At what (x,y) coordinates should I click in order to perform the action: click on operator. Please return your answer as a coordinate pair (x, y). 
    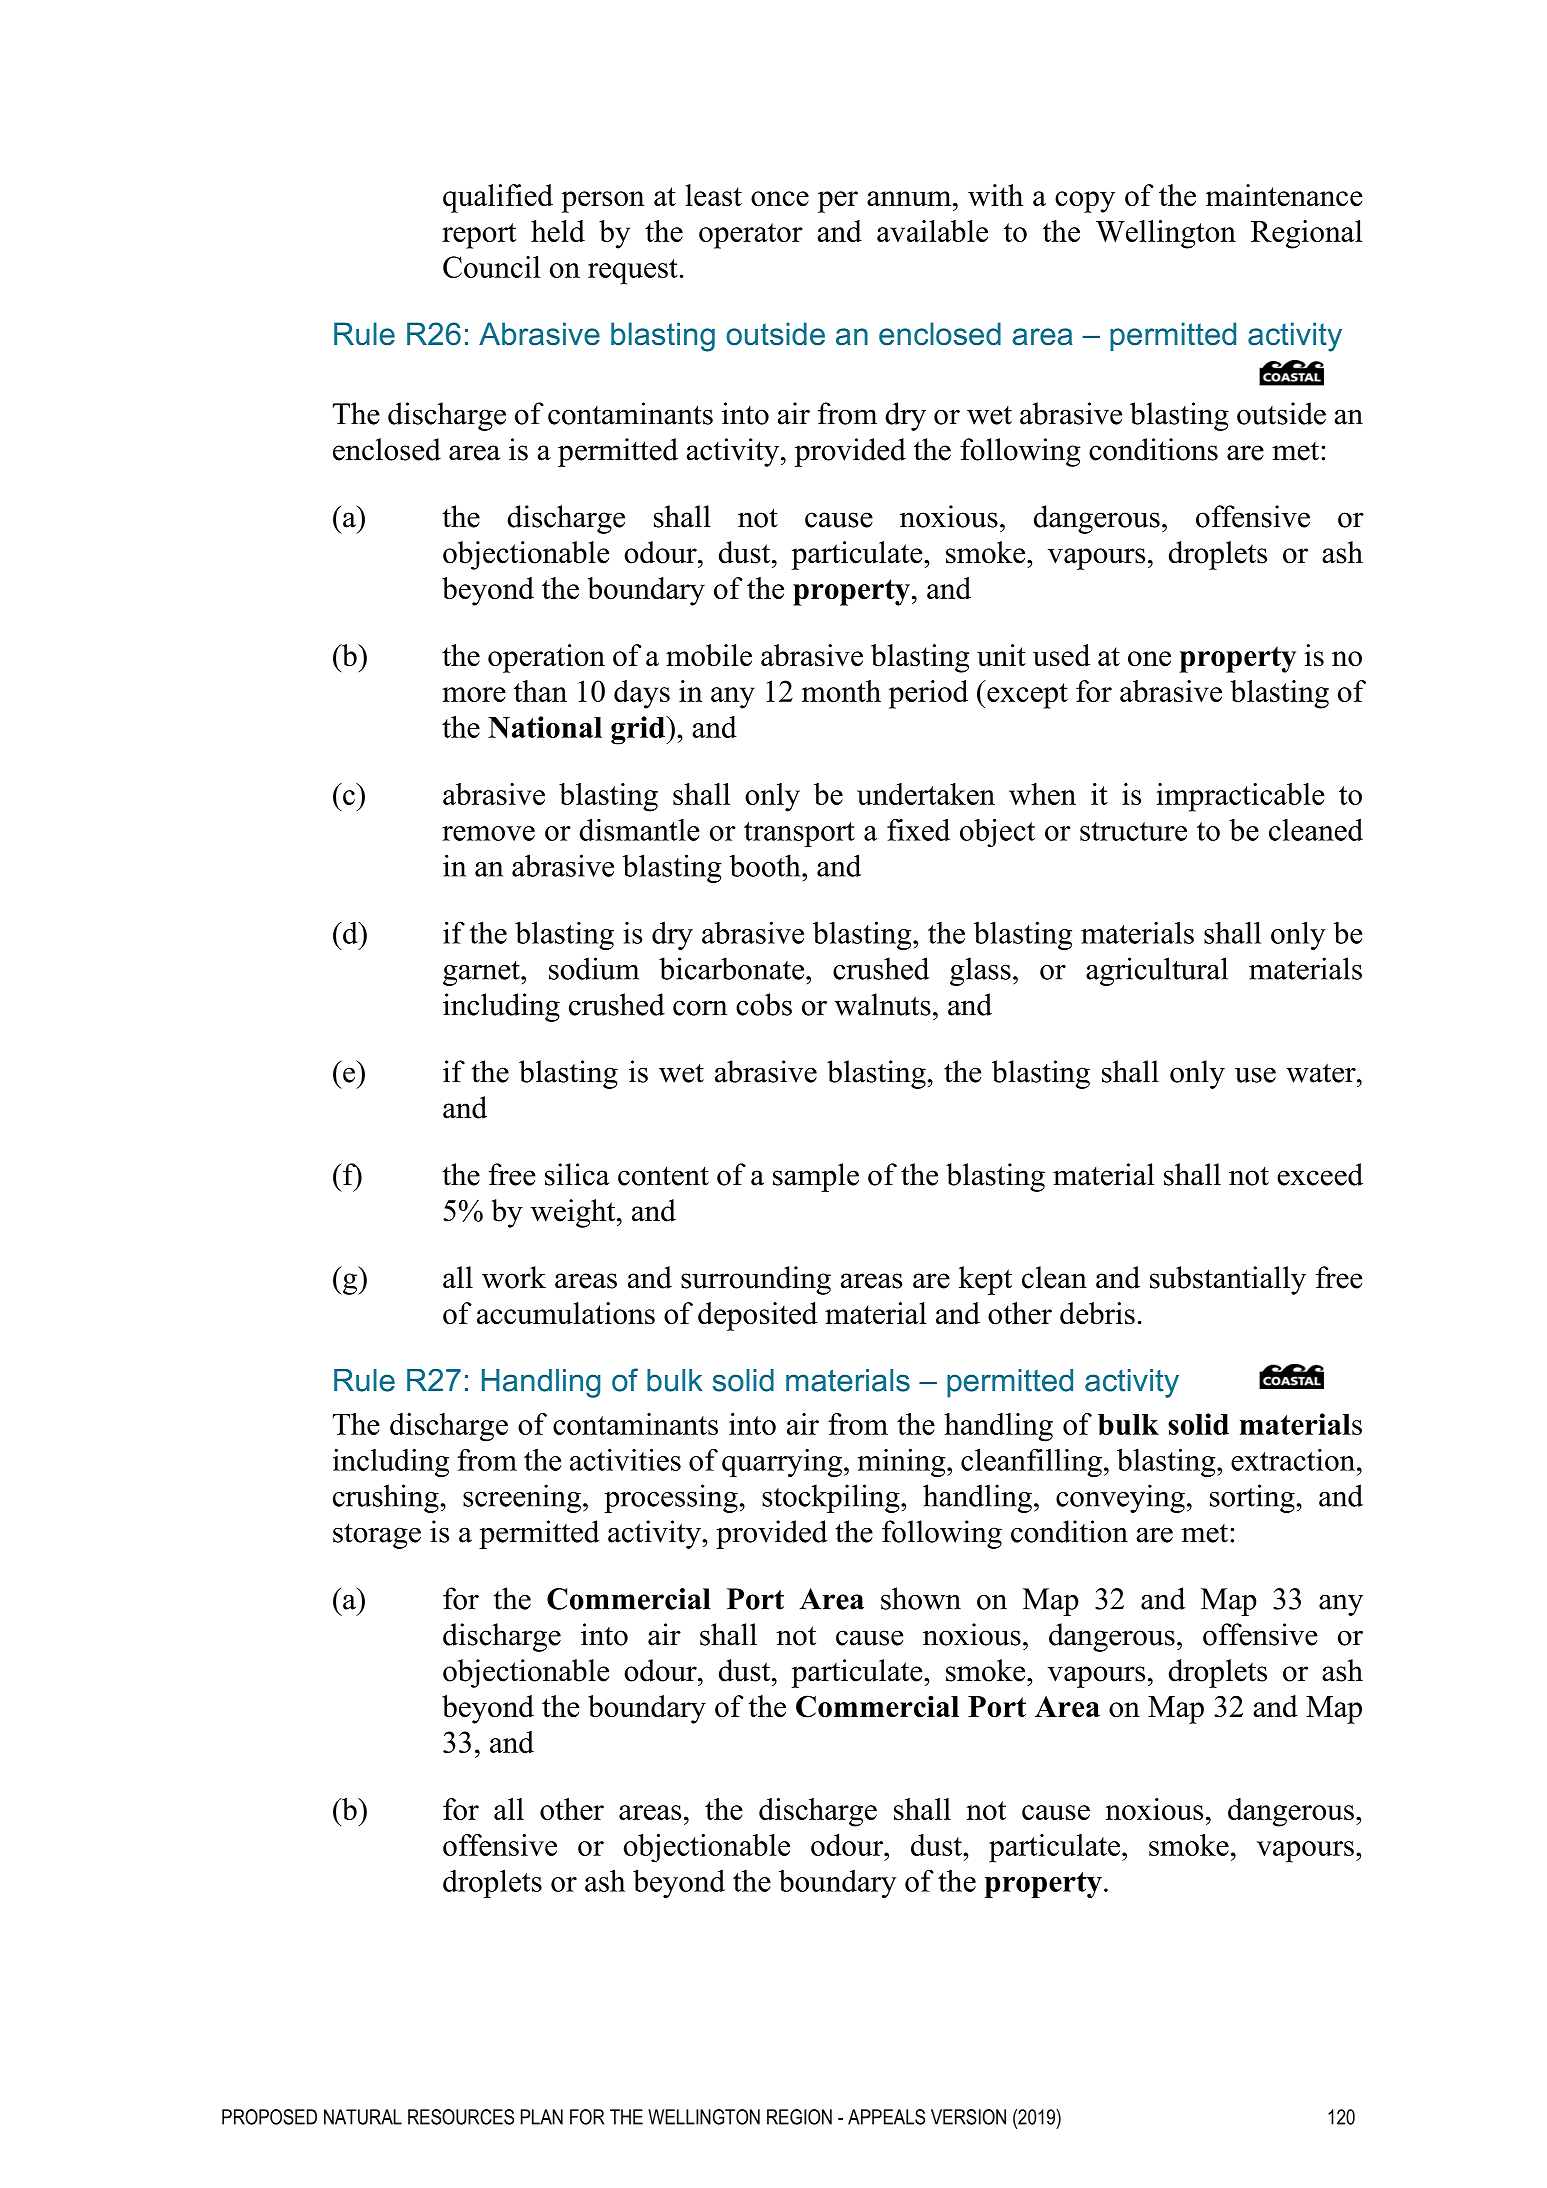
    Looking at the image, I should click on (751, 236).
